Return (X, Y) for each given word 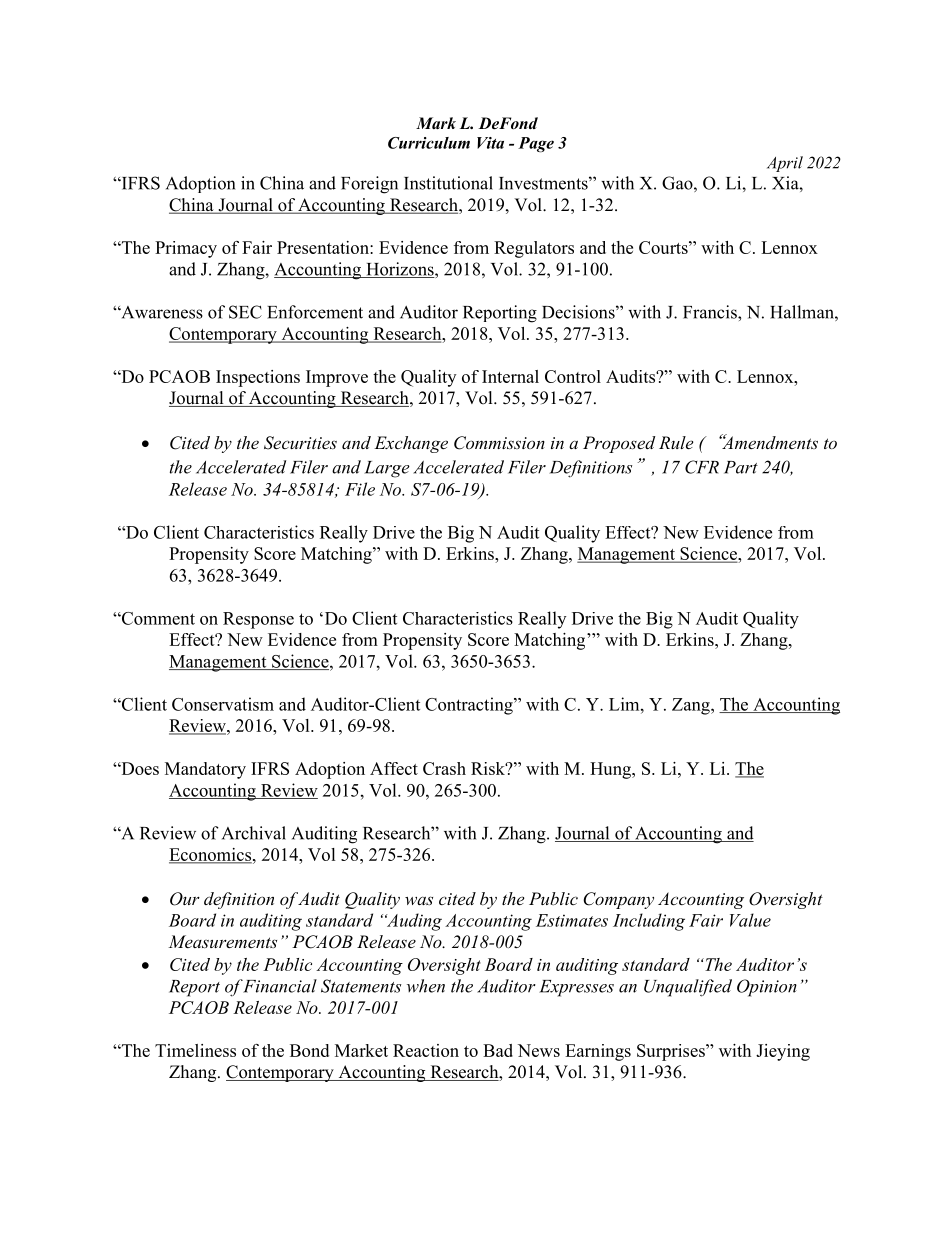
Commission (499, 443)
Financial (279, 986)
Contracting (470, 706)
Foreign (369, 185)
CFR (702, 467)
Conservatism (223, 704)
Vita (490, 143)
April (785, 164)
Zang (692, 706)
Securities (300, 443)
